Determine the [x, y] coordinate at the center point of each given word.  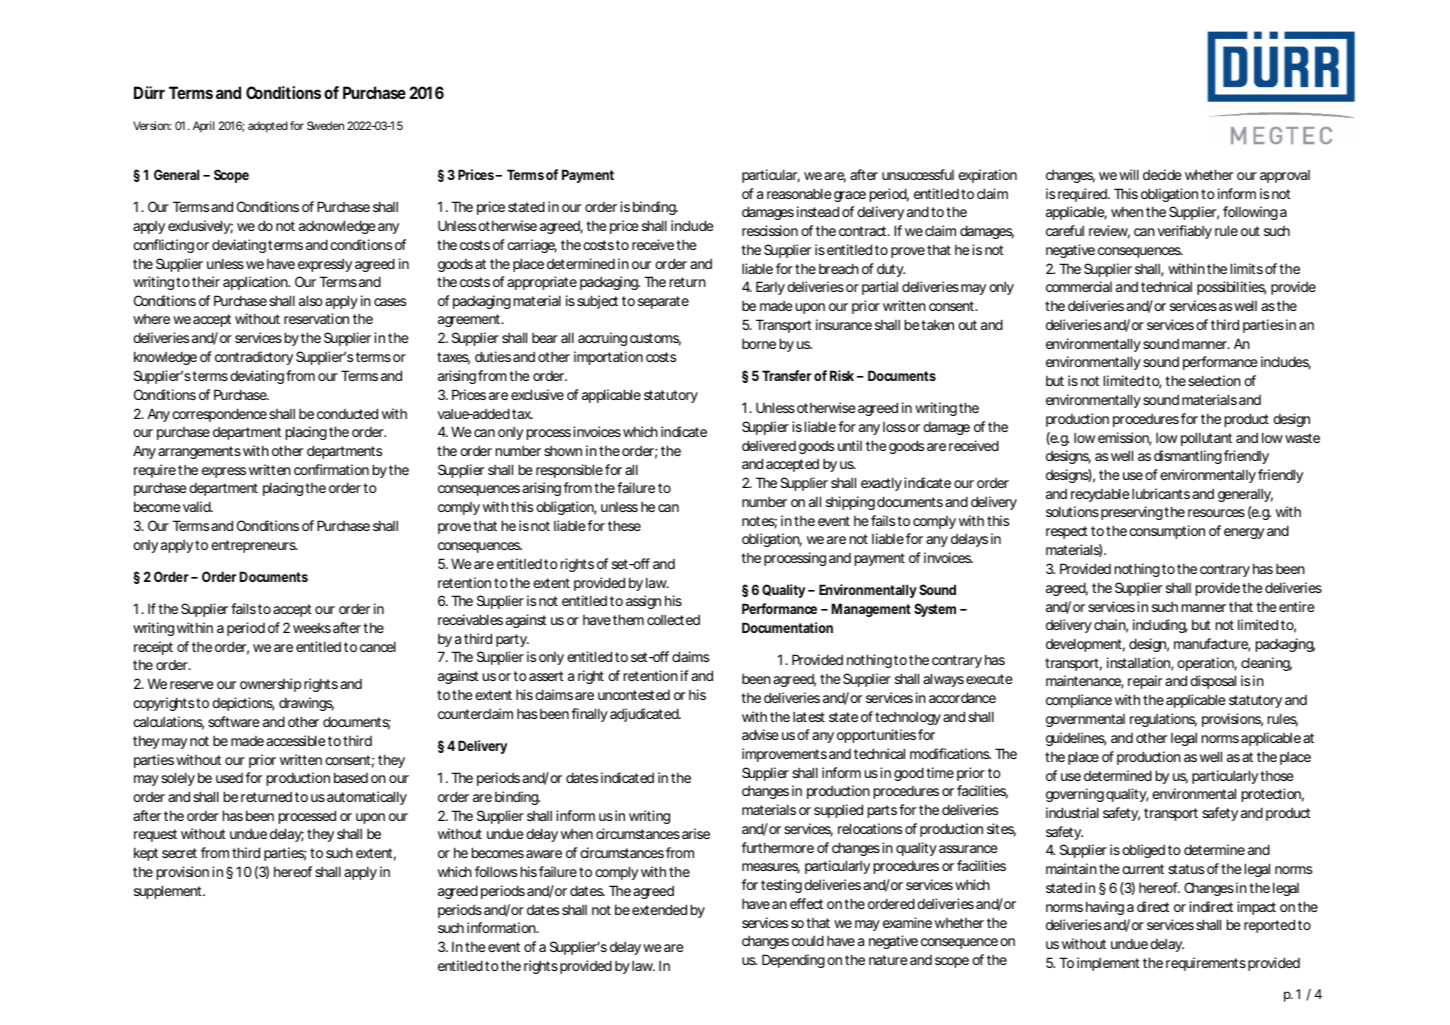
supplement [169, 892]
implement [1108, 964]
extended [659, 909]
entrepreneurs [254, 546]
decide [1162, 174]
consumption [1167, 532]
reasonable [799, 193]
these [624, 525]
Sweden [325, 125]
